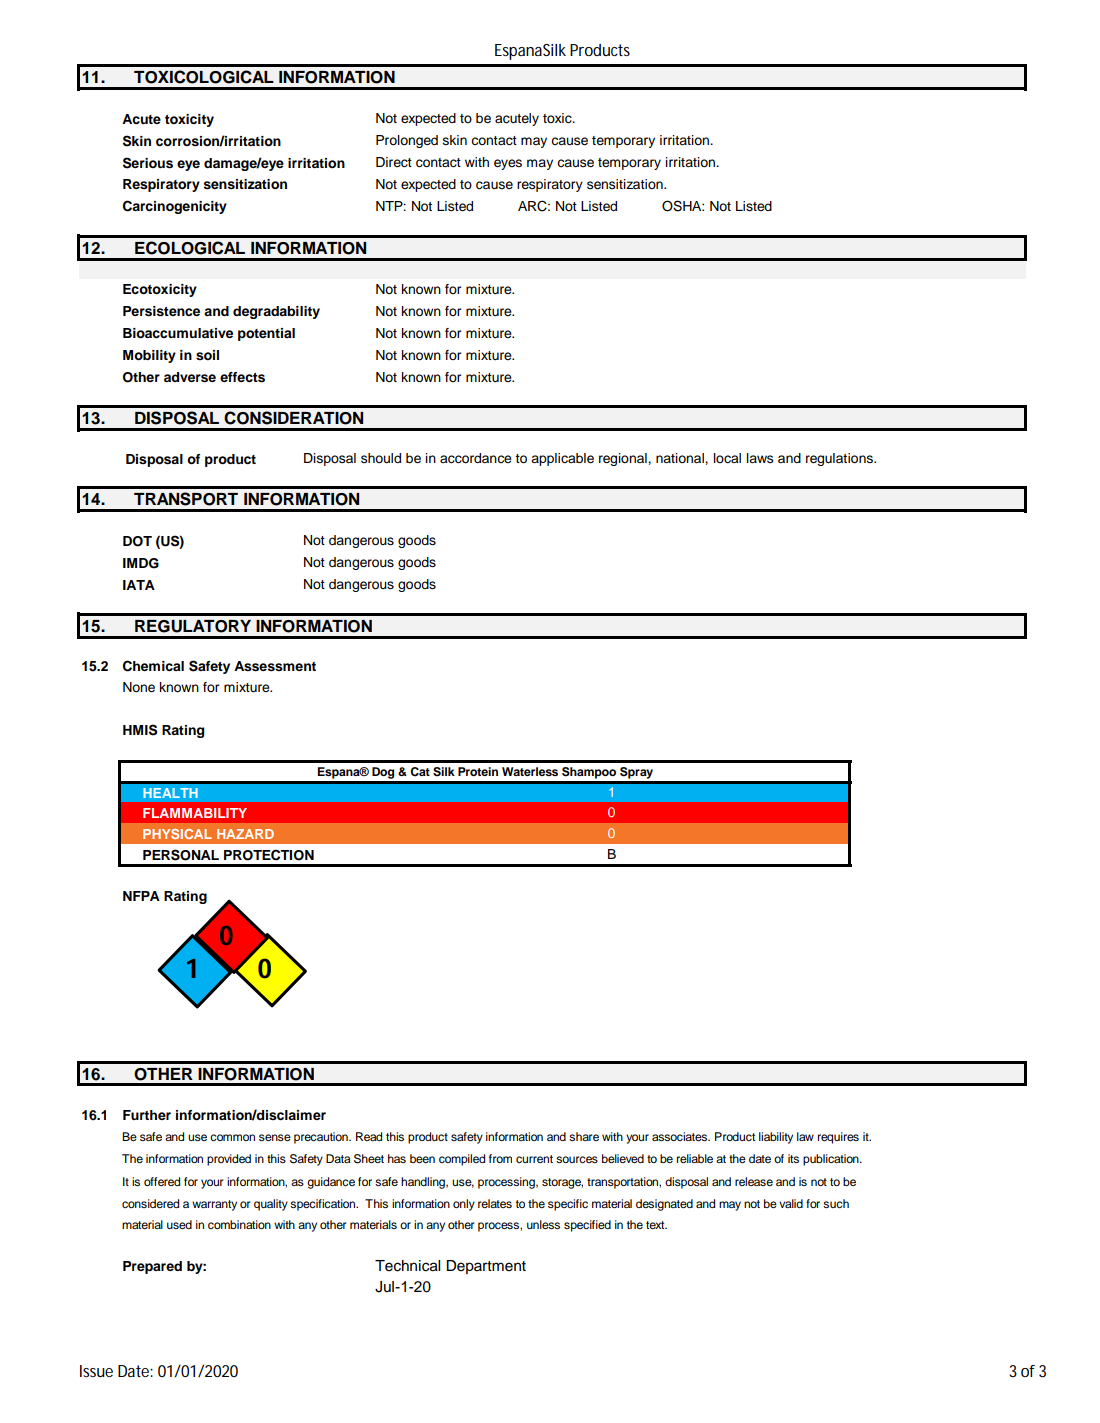 The image size is (1100, 1423). What do you see at coordinates (147, 1115) in the screenshot?
I see `Further` at bounding box center [147, 1115].
